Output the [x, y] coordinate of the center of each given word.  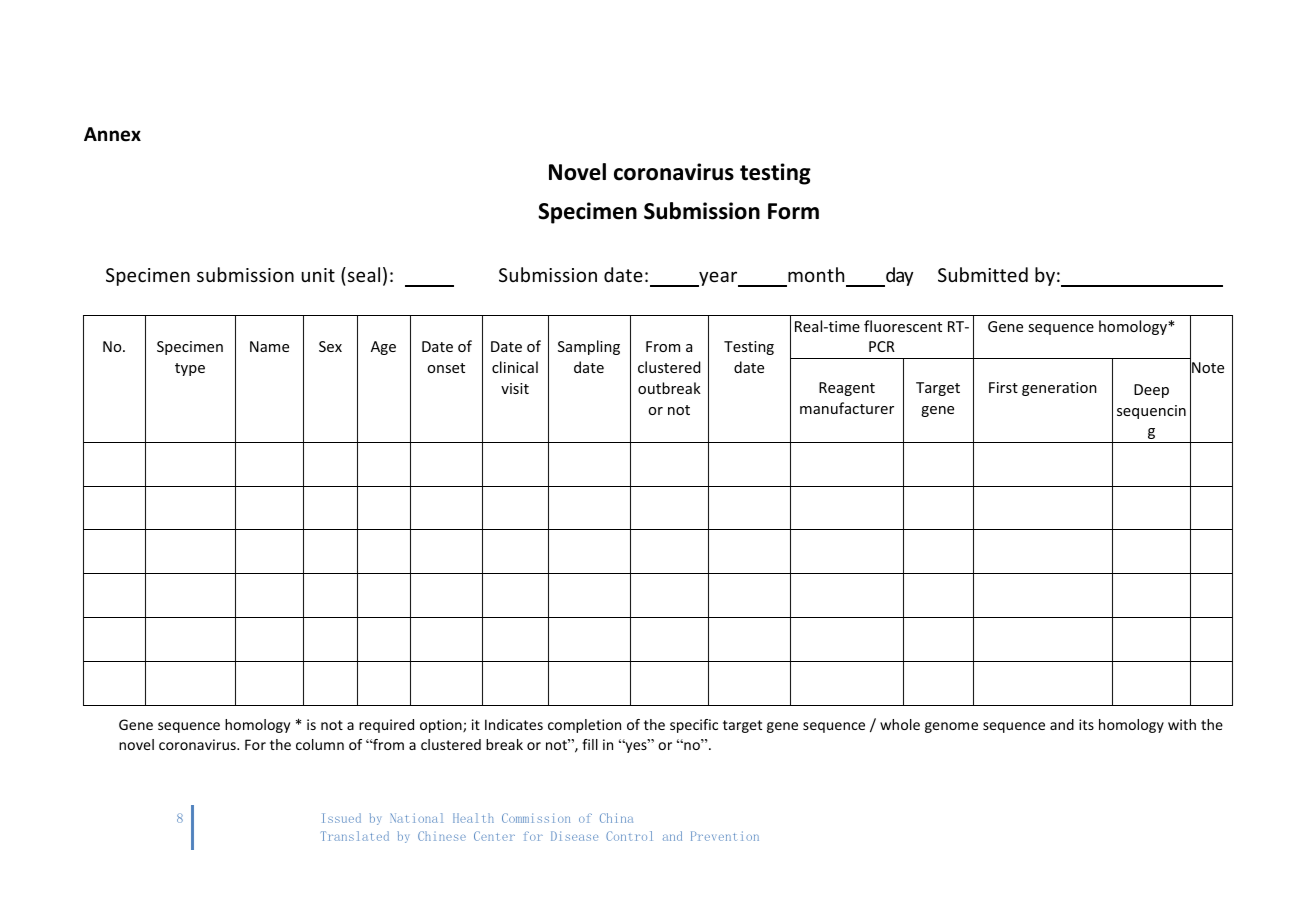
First [1003, 387]
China [616, 818]
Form [793, 211]
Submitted [983, 274]
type [190, 369]
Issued [342, 818]
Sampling [589, 347]
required [386, 726]
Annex [112, 134]
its [1086, 724]
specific [694, 726]
